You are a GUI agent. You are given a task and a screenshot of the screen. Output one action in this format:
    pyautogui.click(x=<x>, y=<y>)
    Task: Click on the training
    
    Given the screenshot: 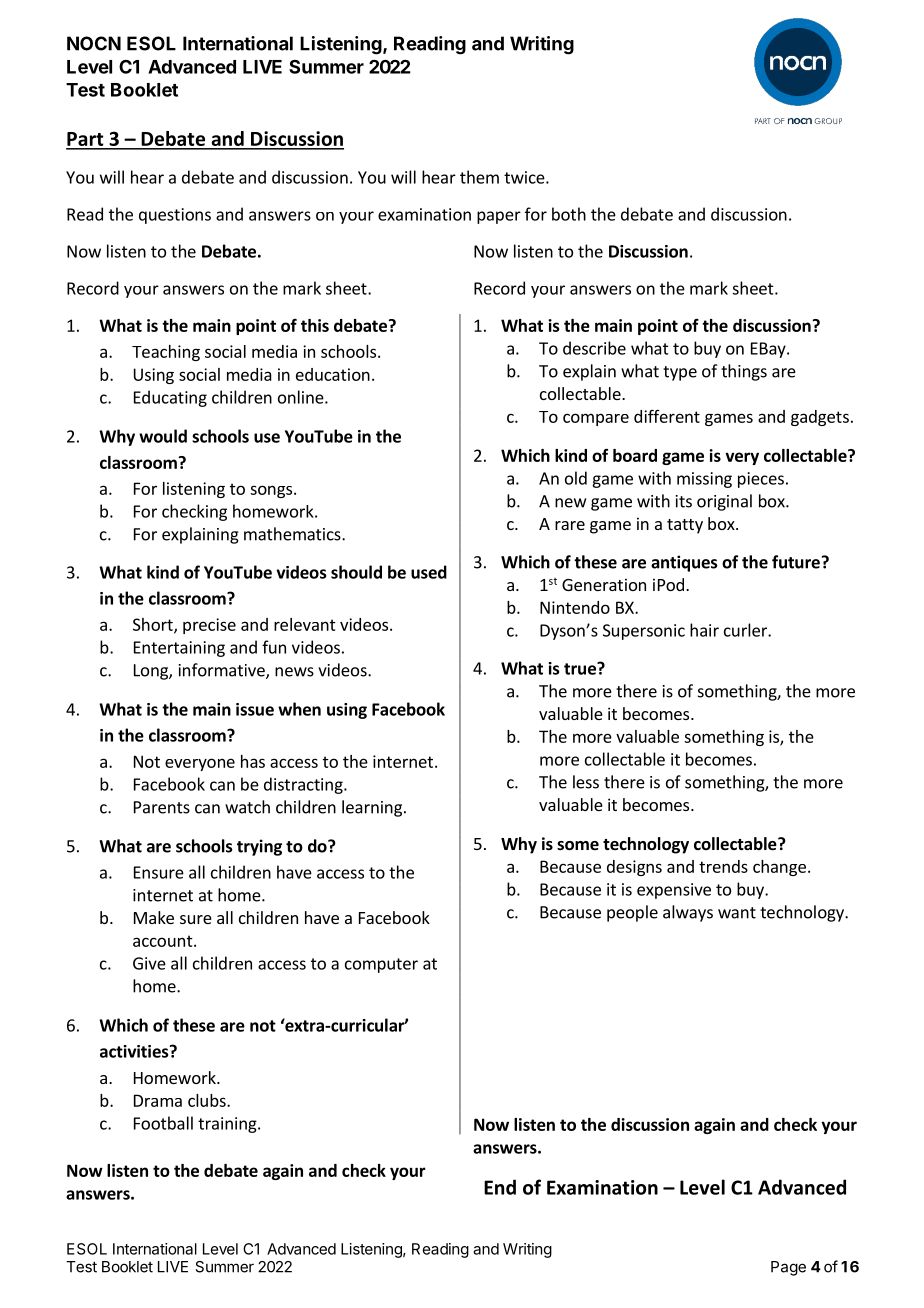 What is the action you would take?
    pyautogui.click(x=228, y=1125)
